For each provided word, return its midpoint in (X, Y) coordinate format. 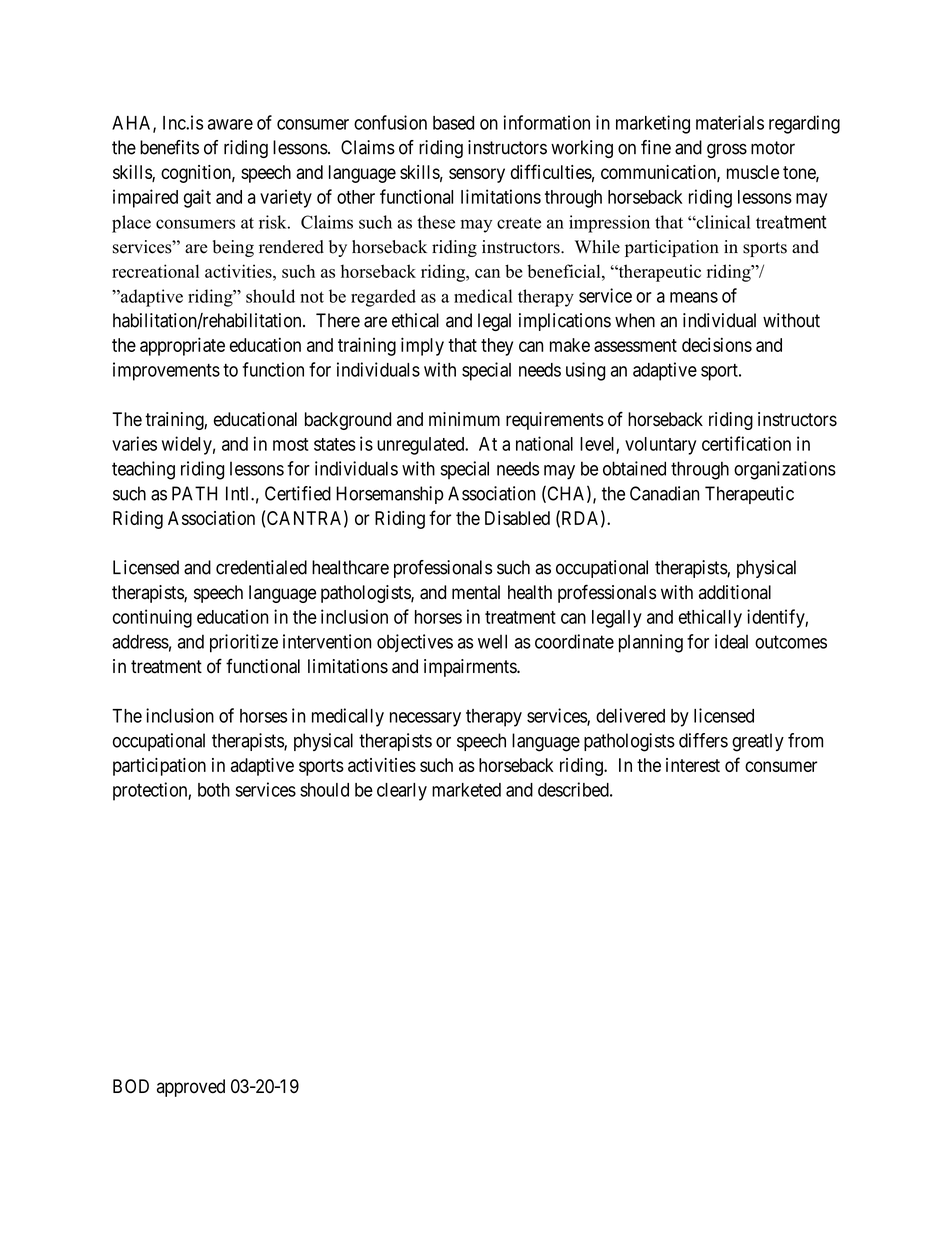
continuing (152, 618)
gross (727, 150)
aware (230, 124)
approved (191, 1088)
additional (735, 592)
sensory (477, 175)
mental (476, 592)
